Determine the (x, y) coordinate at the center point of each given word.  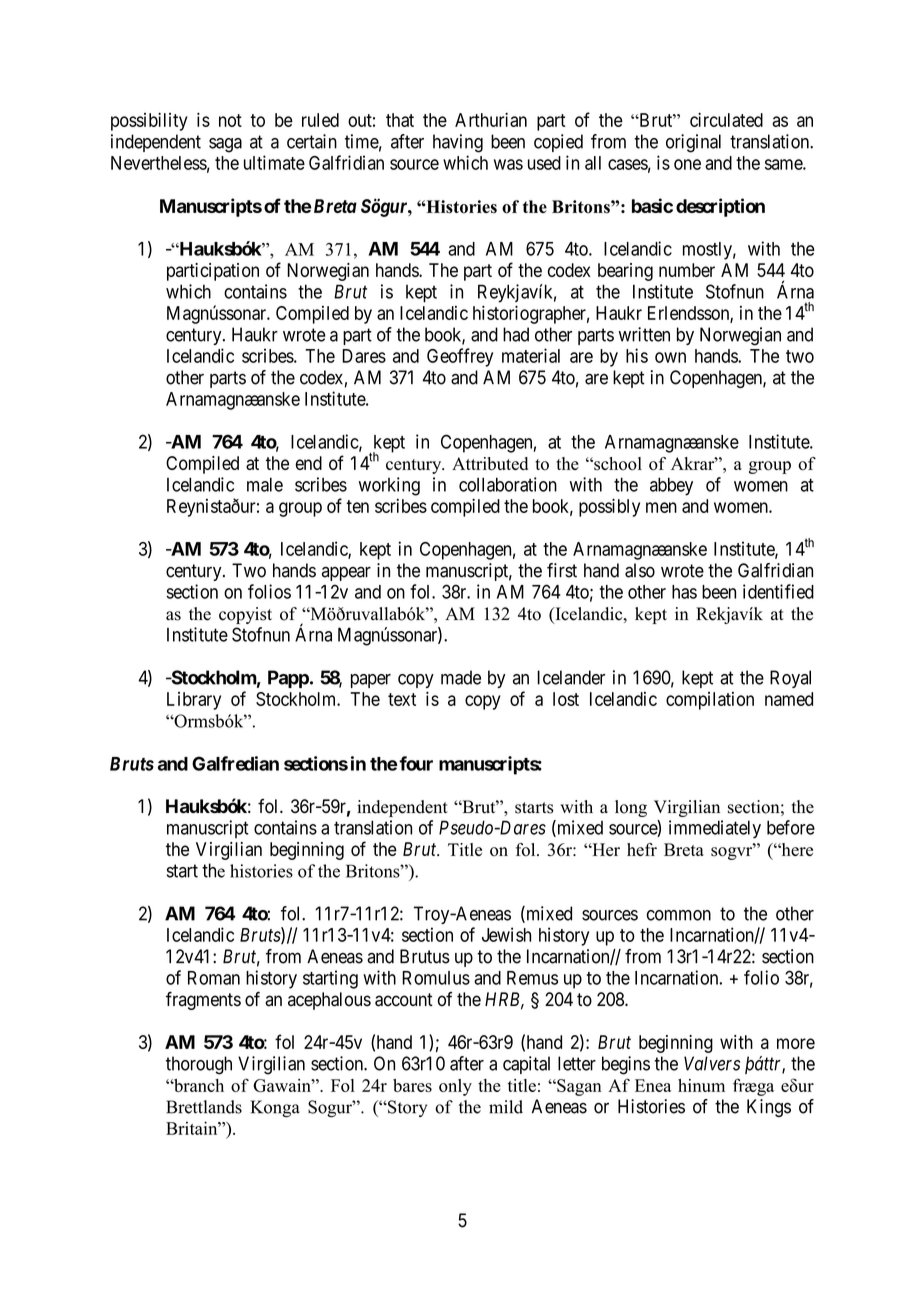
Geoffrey (460, 357)
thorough (199, 1065)
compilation (710, 701)
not (230, 120)
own (670, 357)
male (265, 484)
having (458, 143)
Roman (214, 978)
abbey (671, 486)
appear (346, 574)
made (461, 677)
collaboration (508, 484)
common (679, 915)
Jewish (506, 934)
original (693, 143)
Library (194, 701)
